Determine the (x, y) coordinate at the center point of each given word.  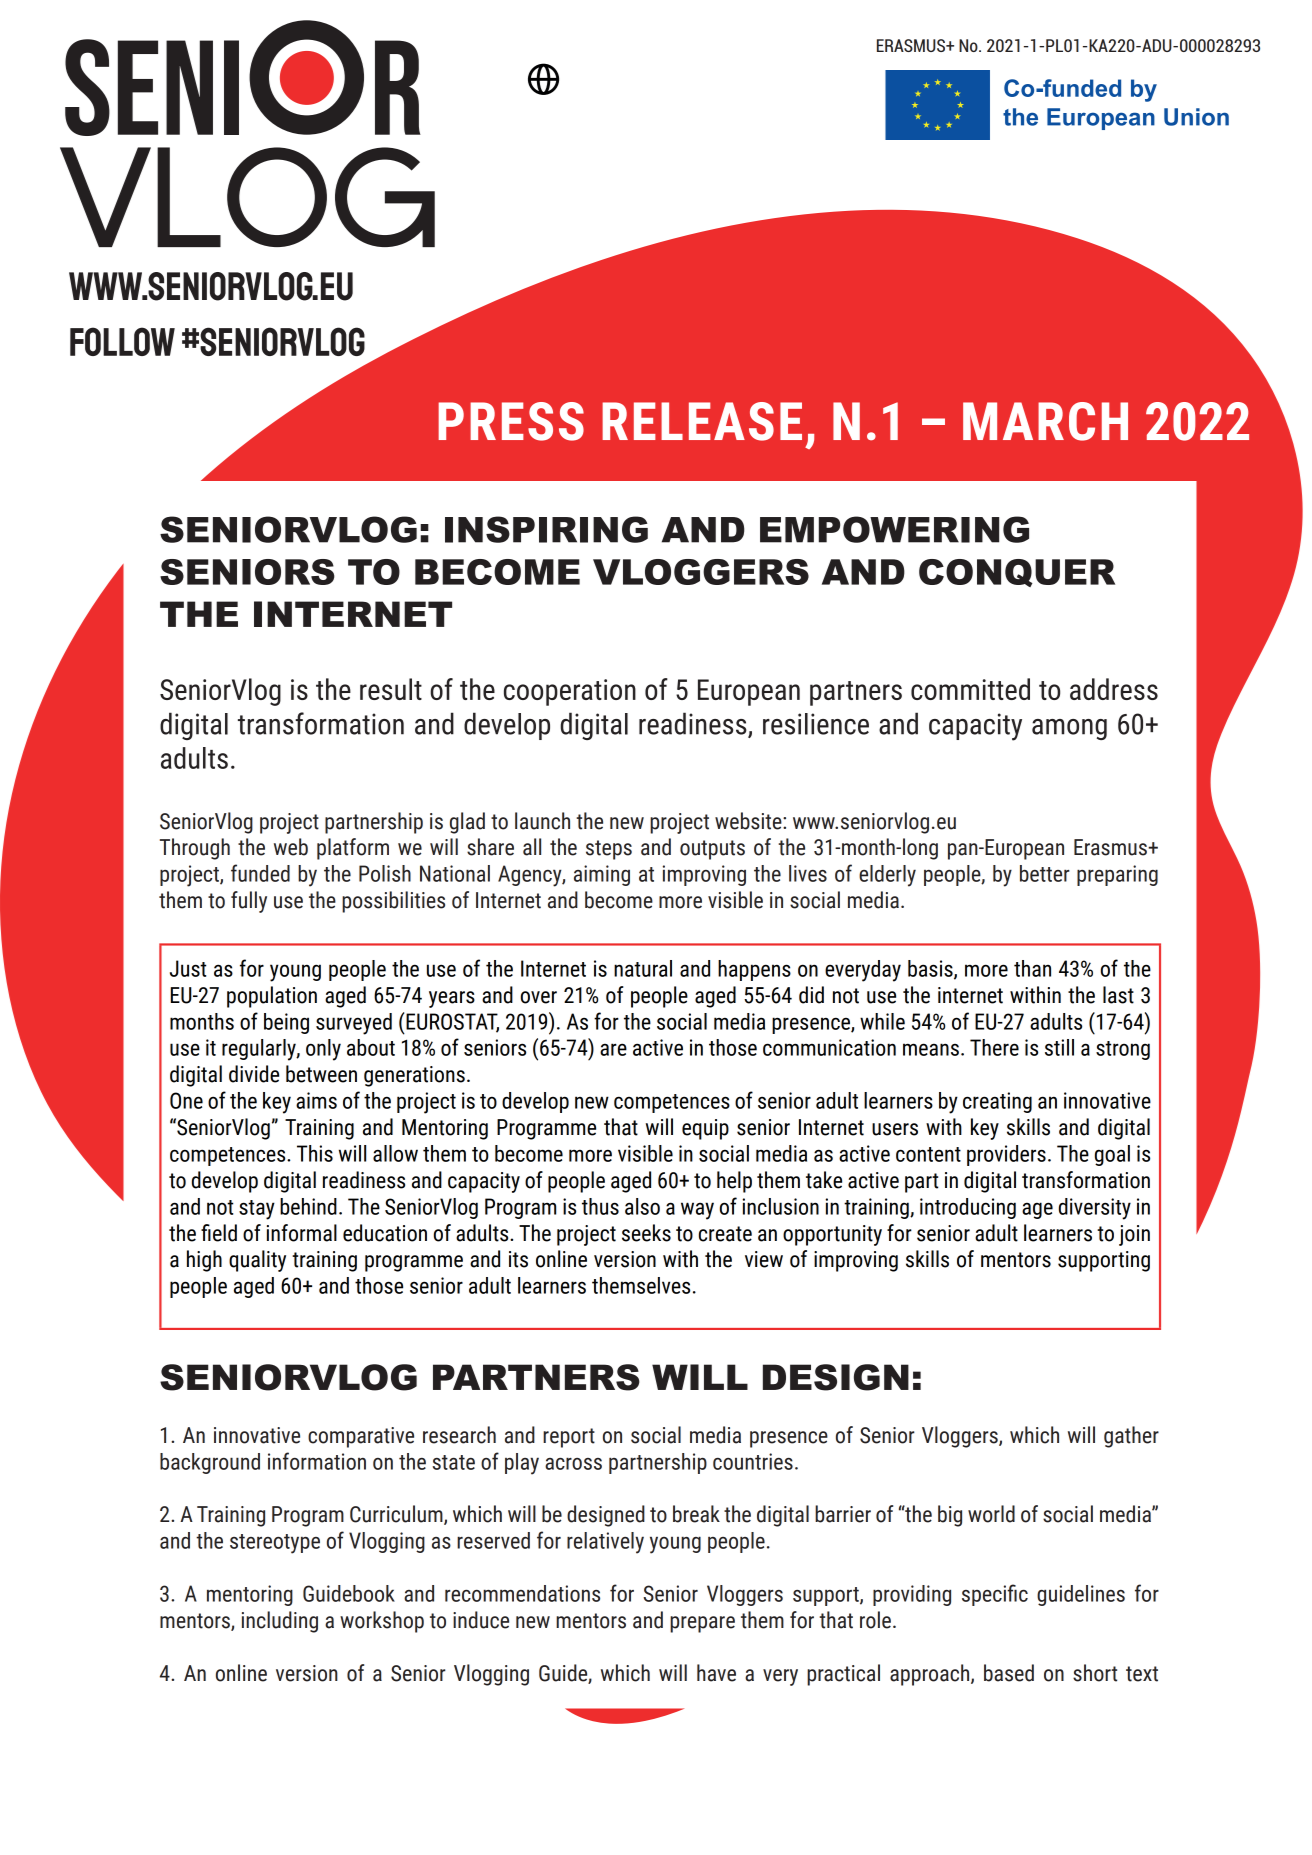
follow (122, 341)
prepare (702, 1624)
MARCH (1045, 421)
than (1032, 968)
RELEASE (702, 421)
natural (643, 968)
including (280, 1622)
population (272, 997)
